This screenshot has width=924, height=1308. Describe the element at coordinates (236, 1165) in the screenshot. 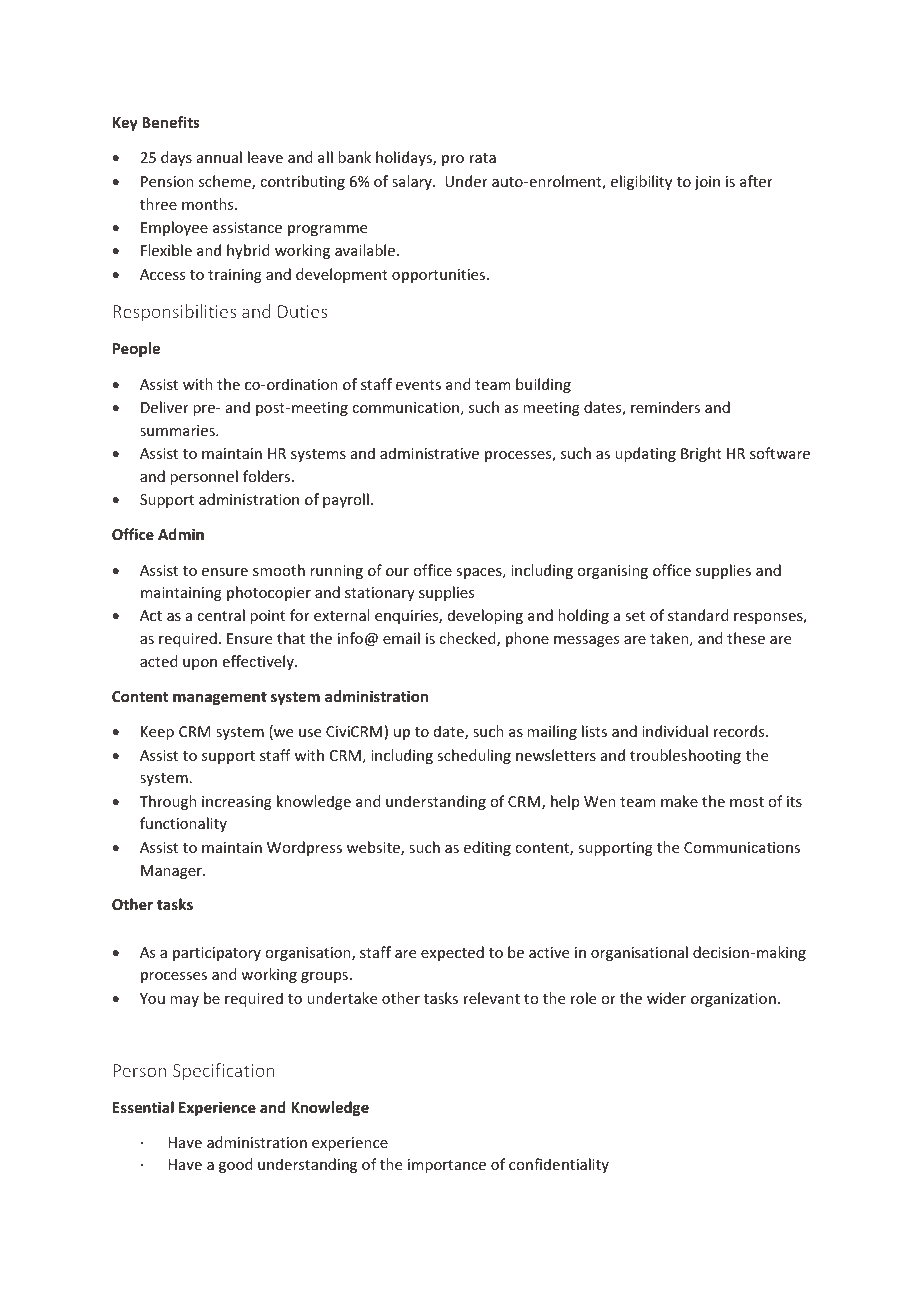

I see `good` at that location.
